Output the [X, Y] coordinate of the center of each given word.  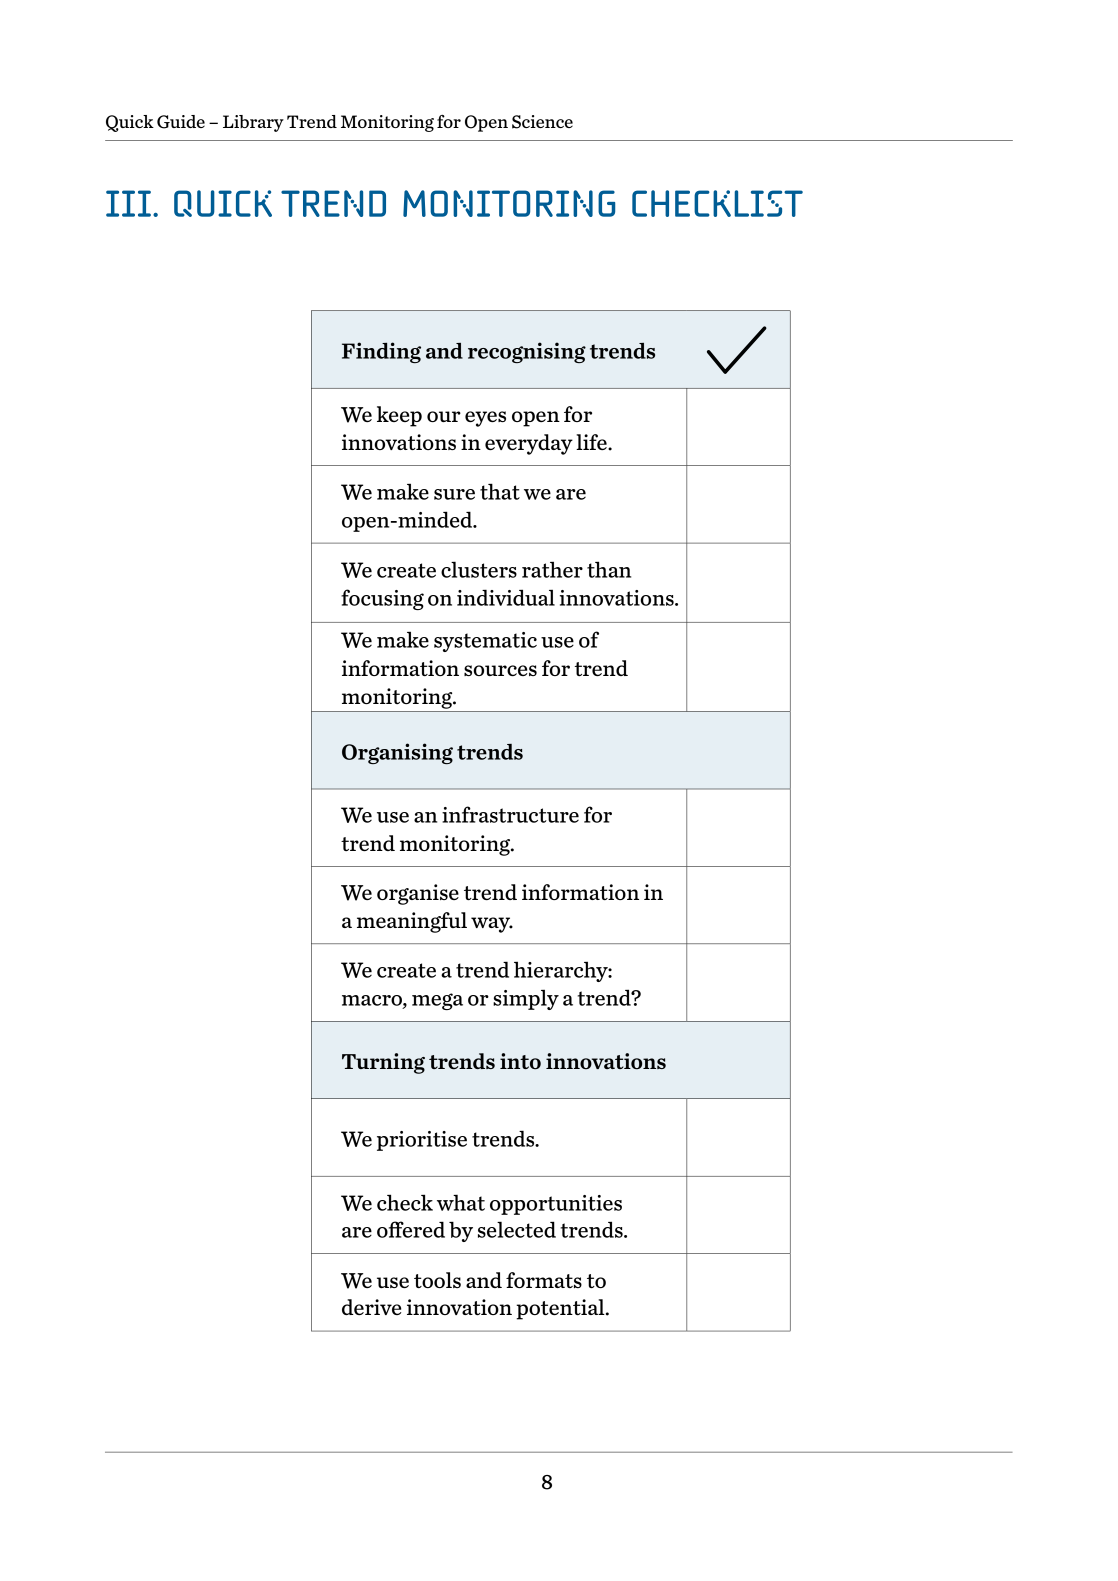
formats [544, 1280]
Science [542, 122]
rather [552, 569]
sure [454, 494]
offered [411, 1229]
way [492, 925]
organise [418, 894]
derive [371, 1307]
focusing [382, 599]
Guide [181, 122]
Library [253, 123]
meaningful [412, 922]
